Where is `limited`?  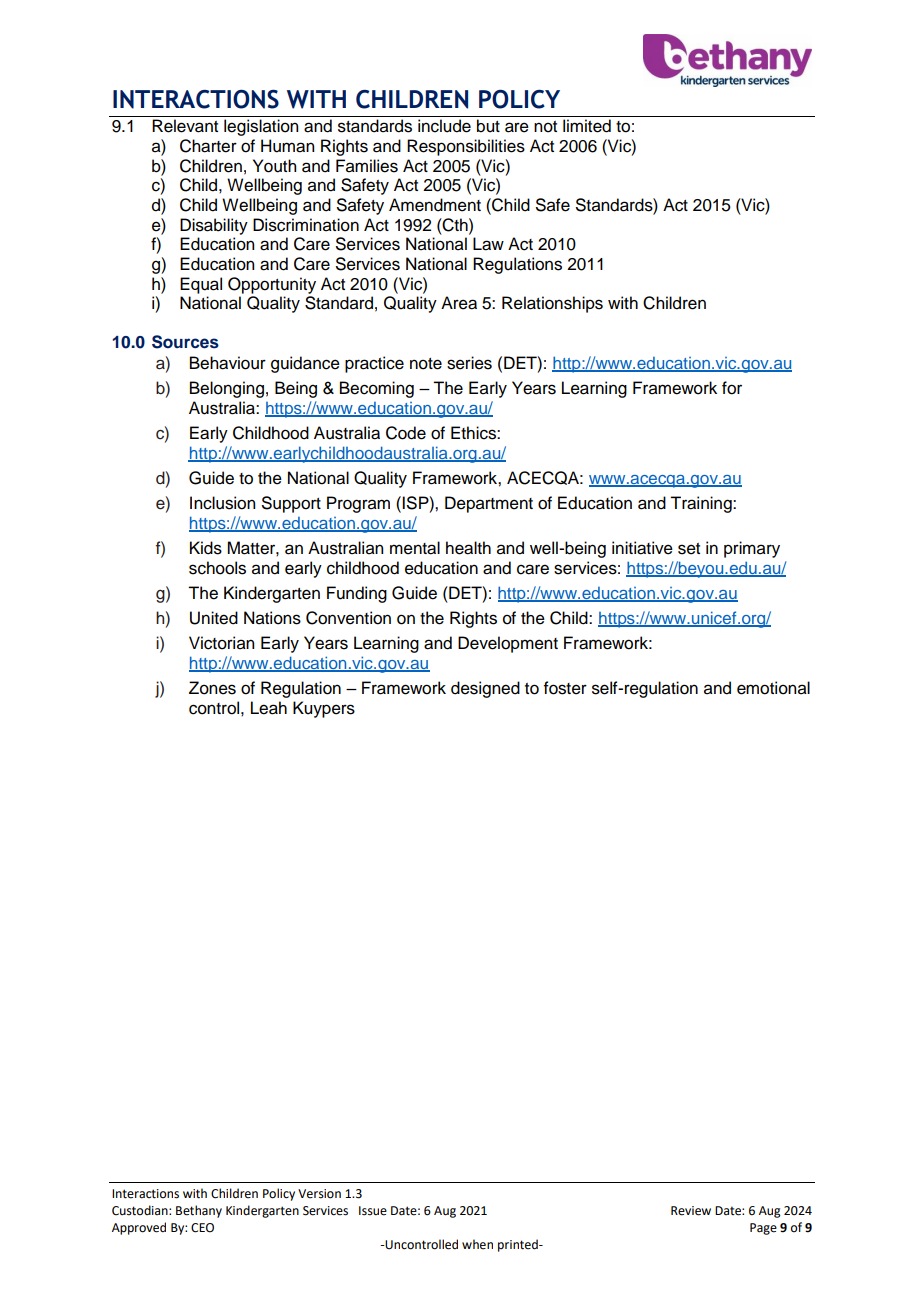
limited is located at coordinates (587, 126).
